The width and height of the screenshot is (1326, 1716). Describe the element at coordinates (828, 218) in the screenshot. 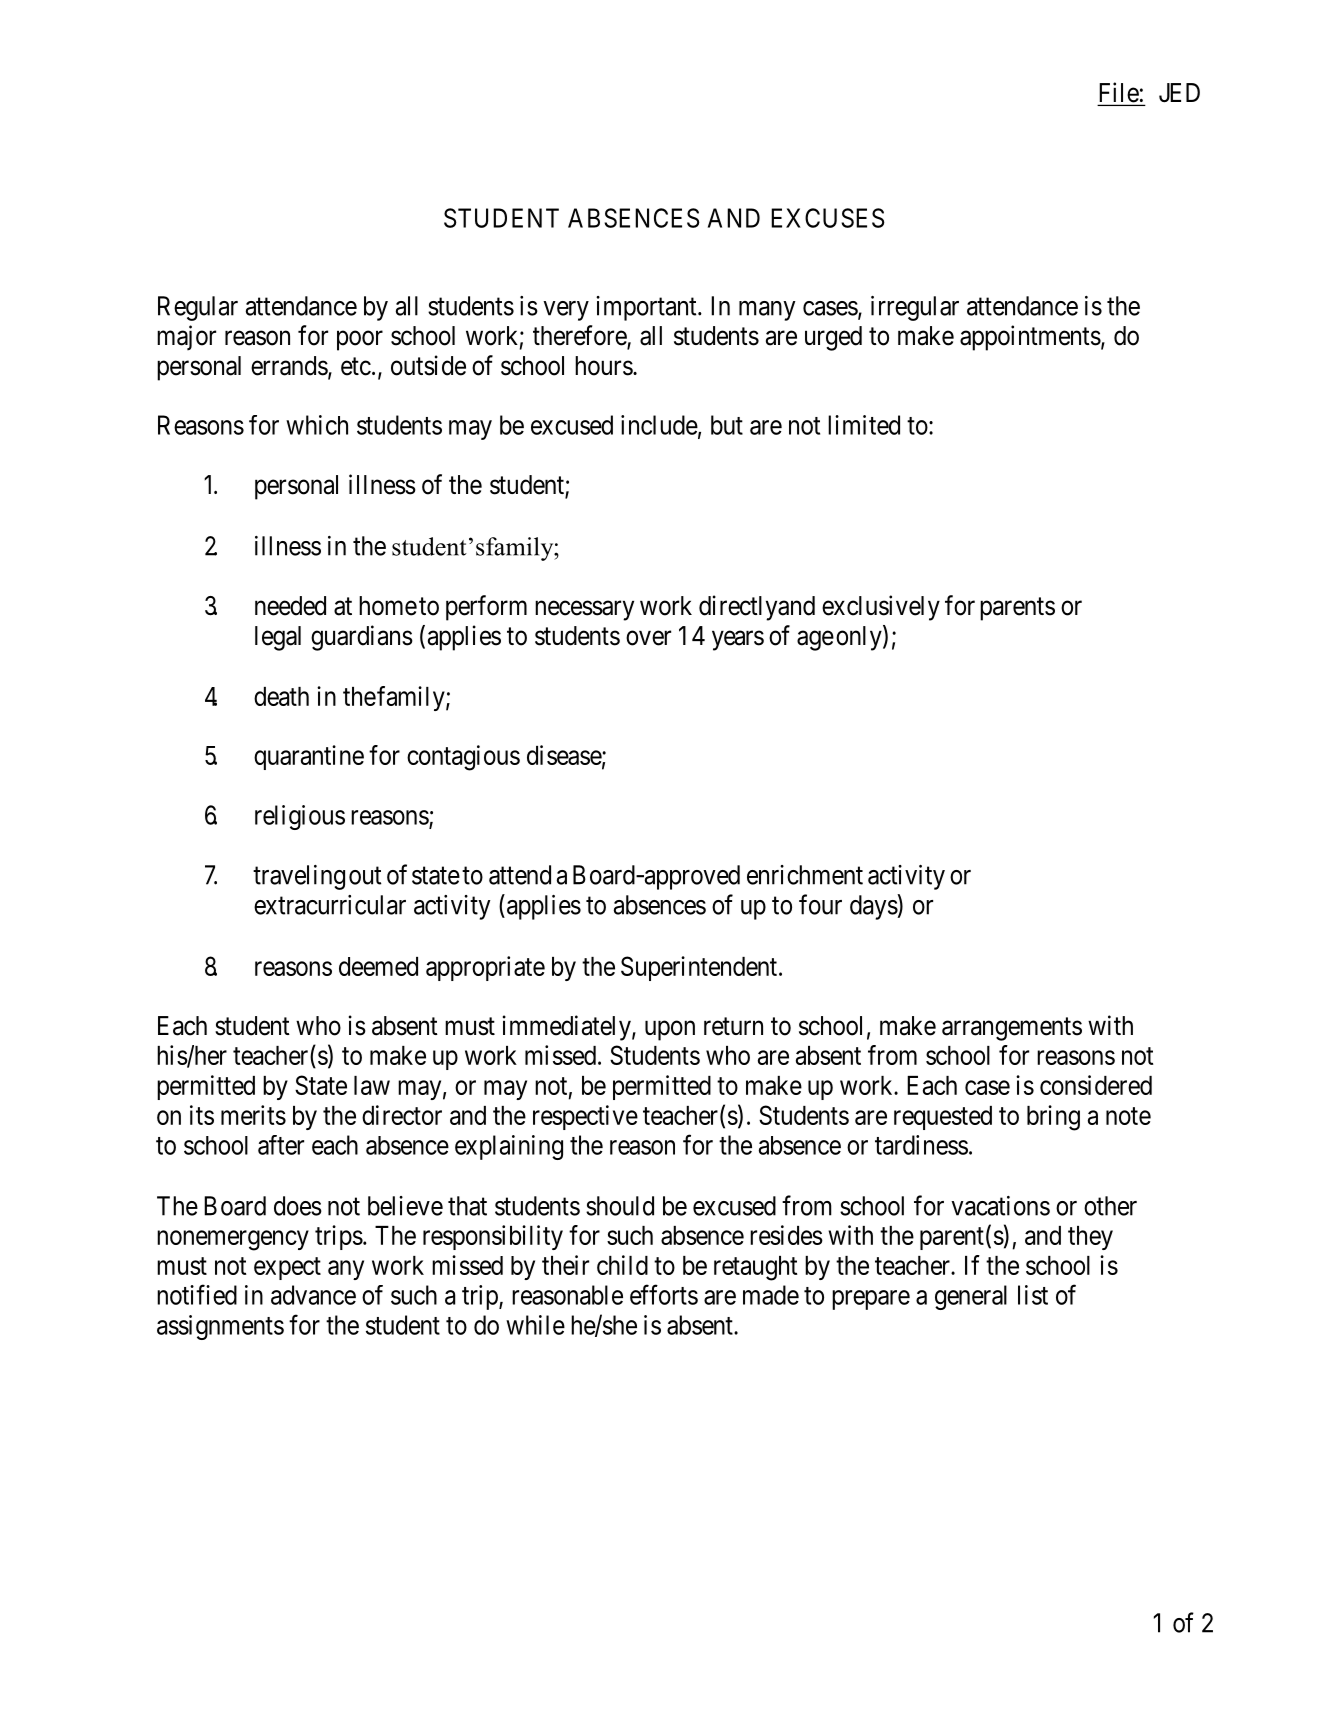

I see `EXCUSES` at that location.
